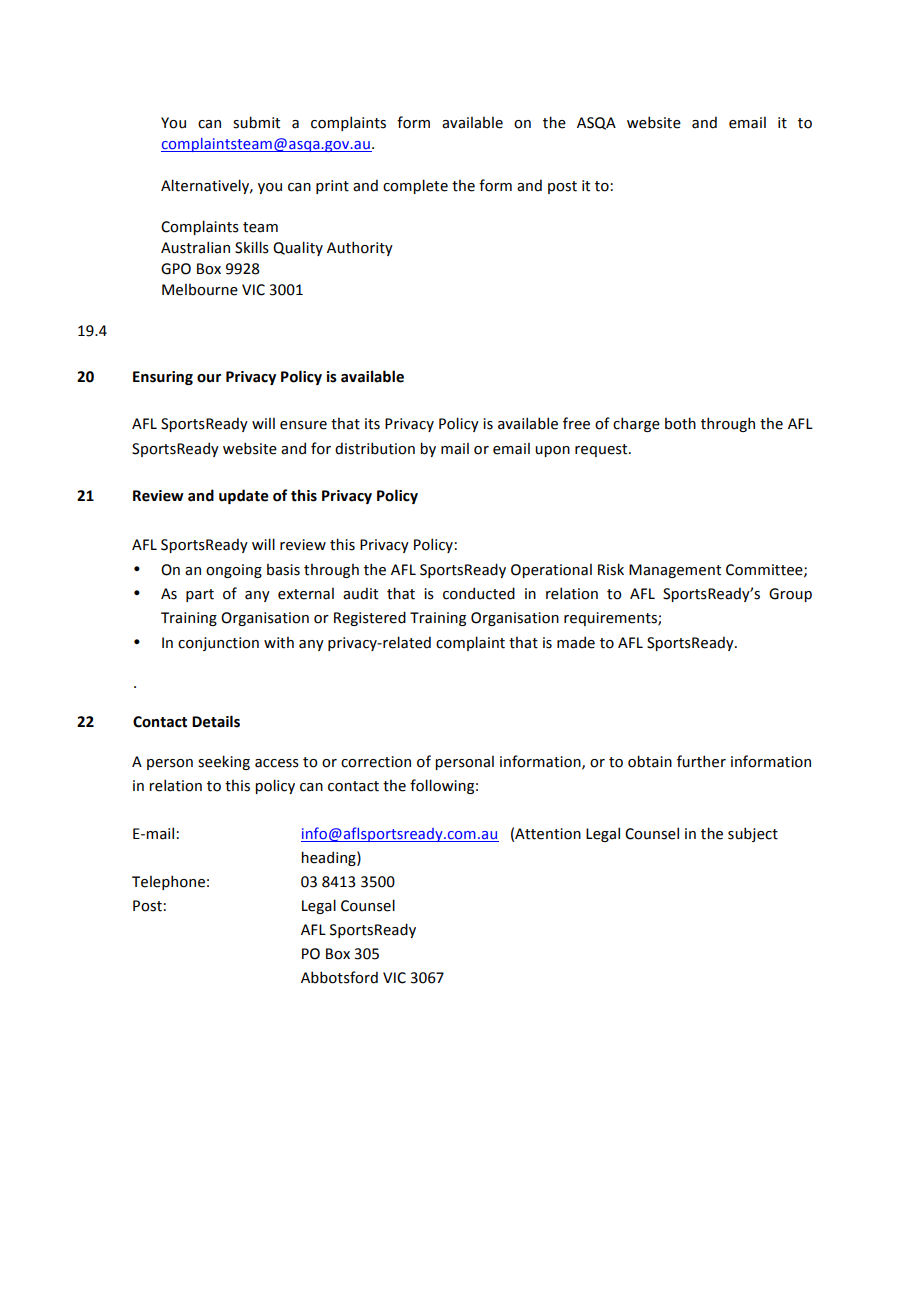 Image resolution: width=924 pixels, height=1308 pixels. Describe the element at coordinates (680, 423) in the page. I see `both` at that location.
